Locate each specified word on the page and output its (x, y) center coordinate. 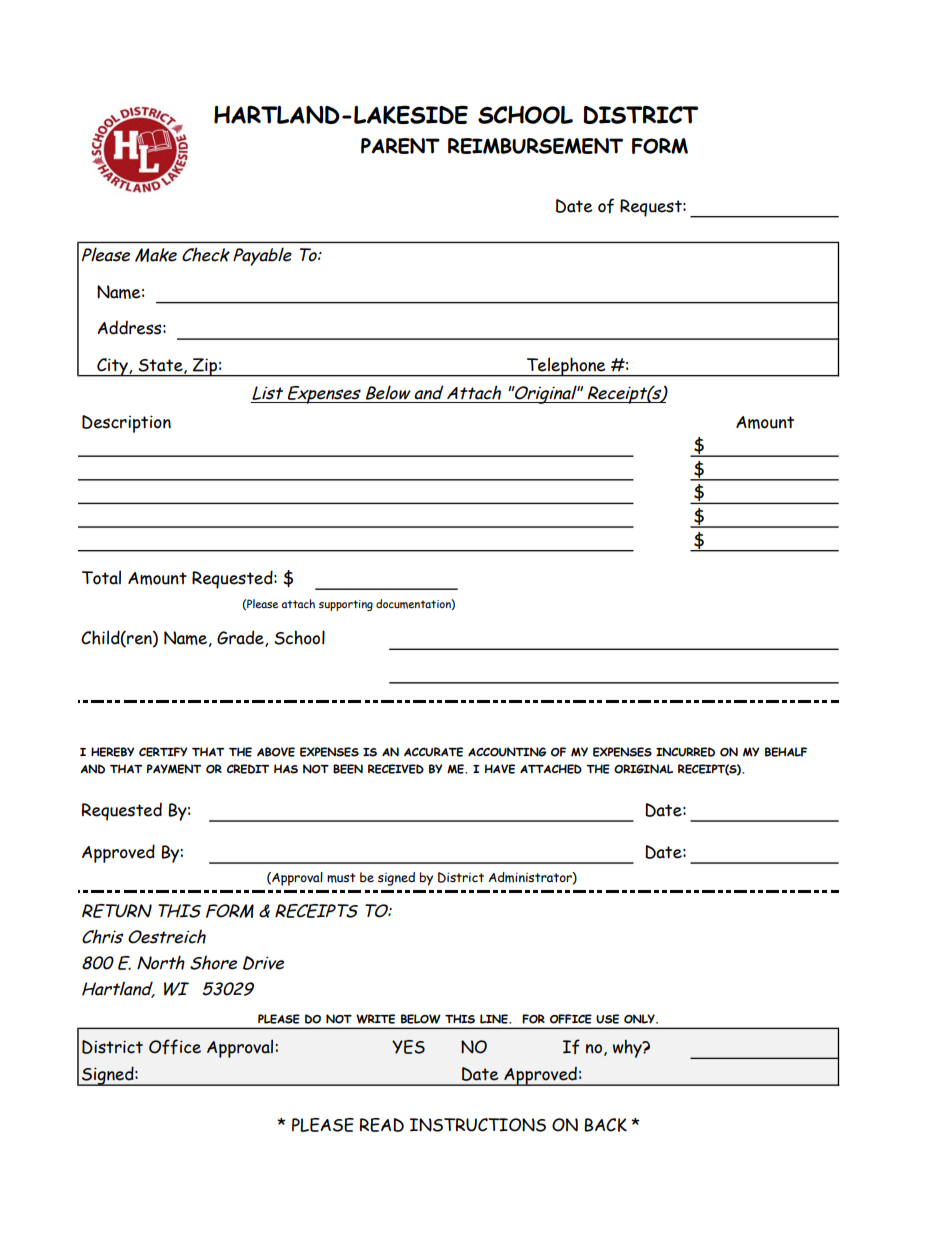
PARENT (400, 146)
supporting (346, 605)
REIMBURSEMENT (535, 146)
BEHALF (786, 752)
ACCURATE (433, 752)
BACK (605, 1125)
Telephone (566, 367)
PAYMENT (174, 769)
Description (126, 424)
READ (382, 1125)
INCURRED (685, 752)
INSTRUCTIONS (478, 1125)
